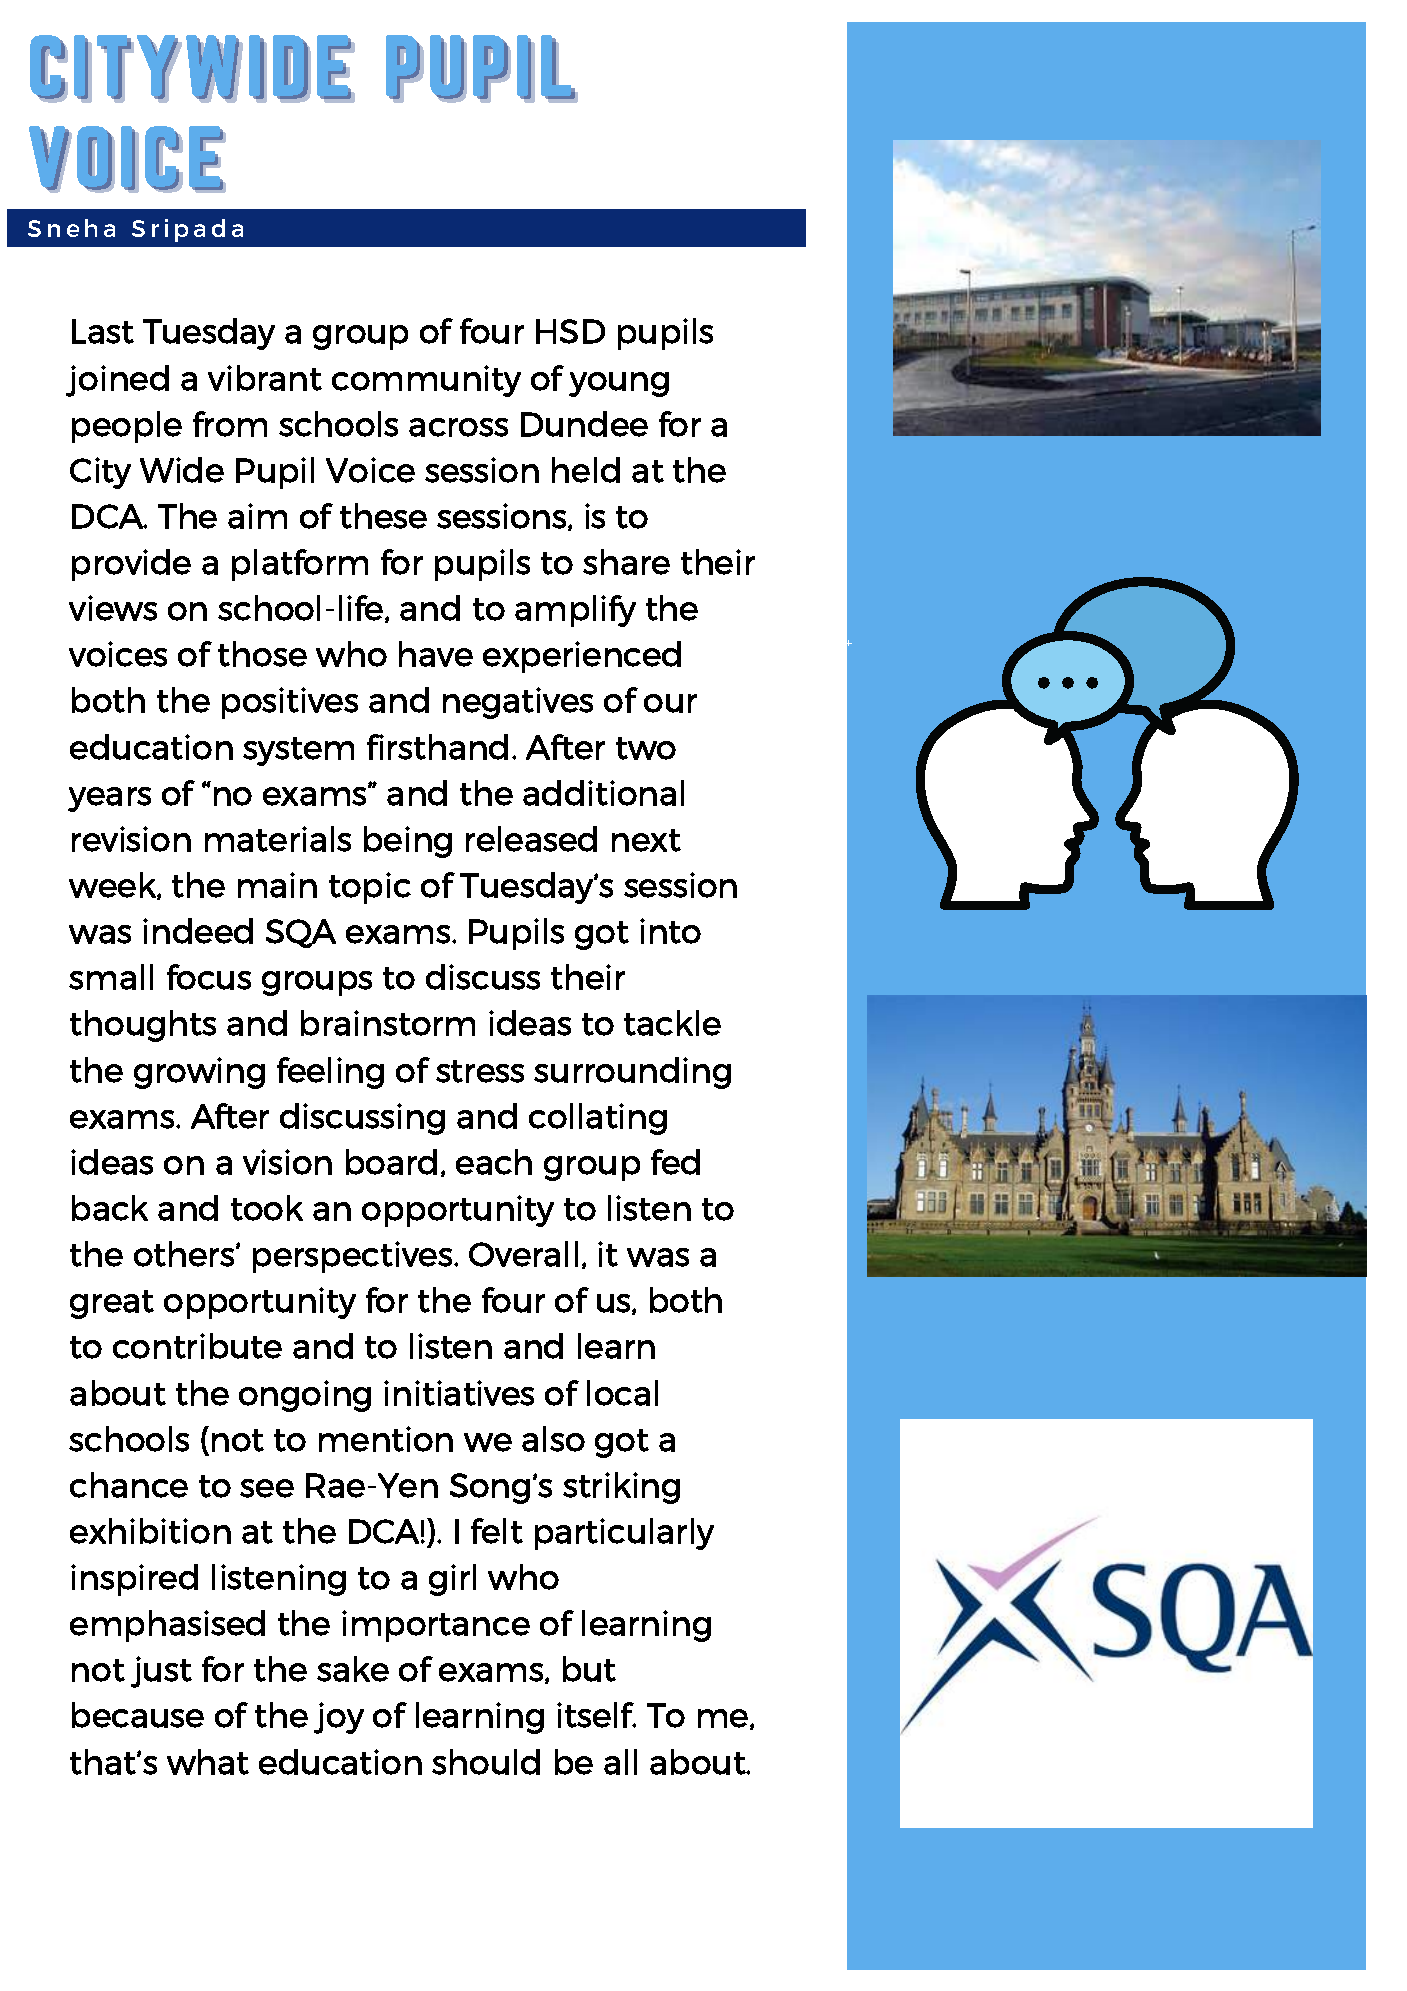  I want to click on young, so click(619, 384).
